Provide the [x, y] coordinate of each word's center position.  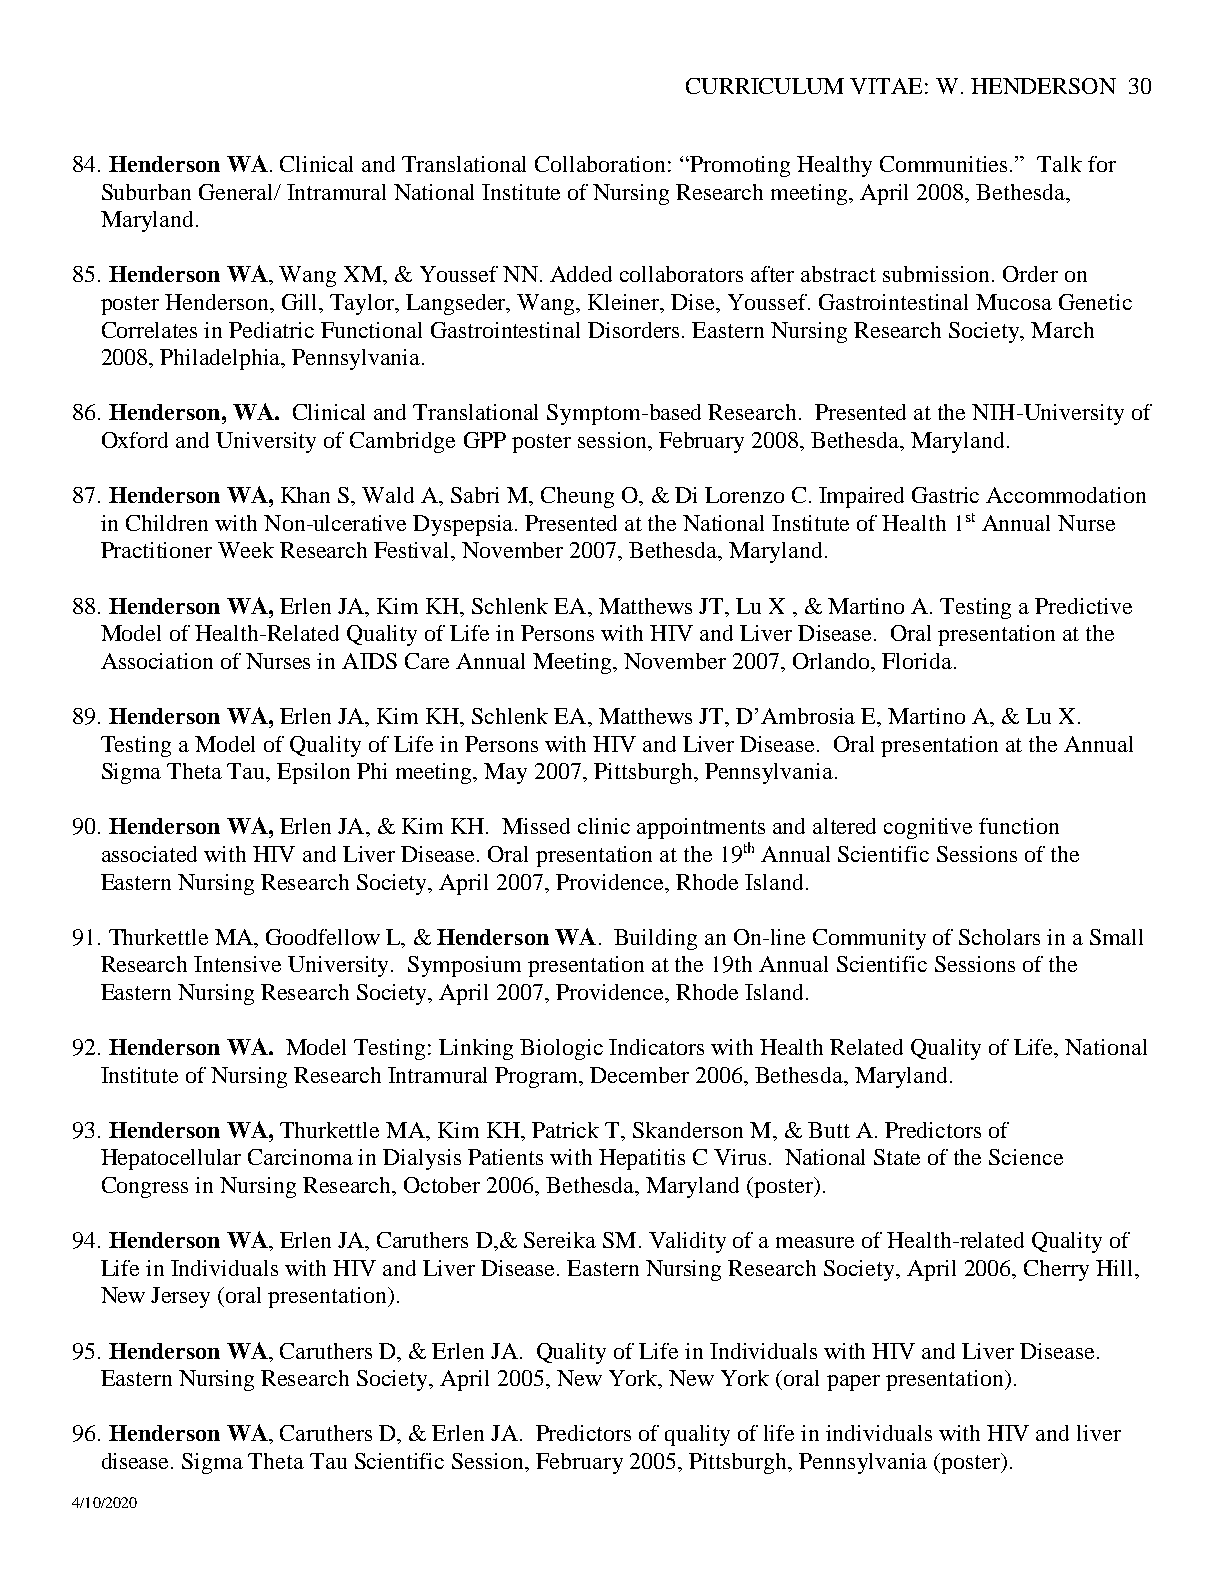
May [505, 773]
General [237, 192]
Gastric [945, 495]
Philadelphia [221, 359]
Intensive [237, 964]
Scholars [999, 937]
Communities [945, 164]
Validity [687, 1242]
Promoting [739, 166]
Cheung [577, 497]
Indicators [656, 1047]
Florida [918, 661]
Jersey [180, 1297]
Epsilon [313, 773]
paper [853, 1383]
